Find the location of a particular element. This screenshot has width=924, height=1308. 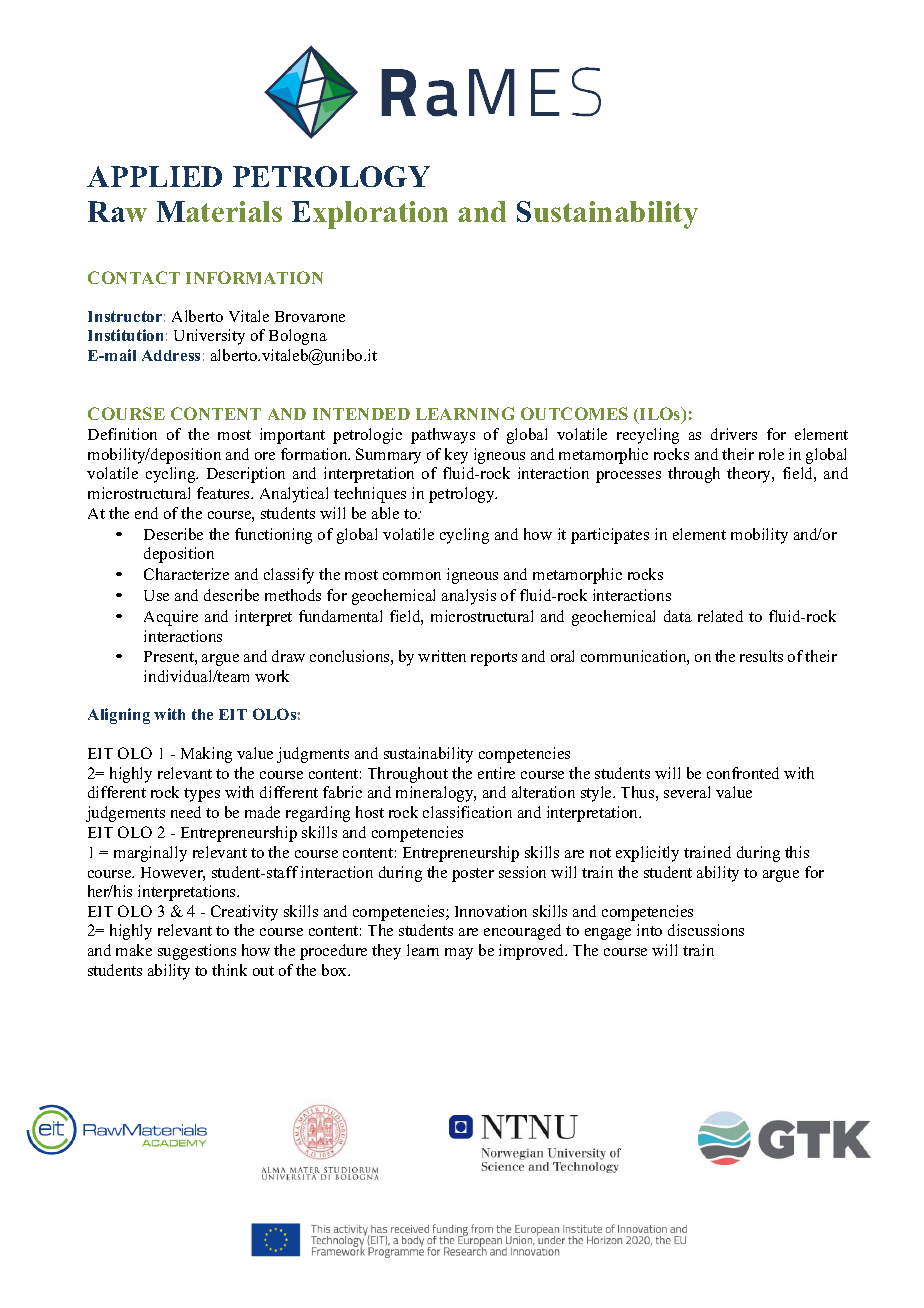

Exploration is located at coordinates (370, 215).
